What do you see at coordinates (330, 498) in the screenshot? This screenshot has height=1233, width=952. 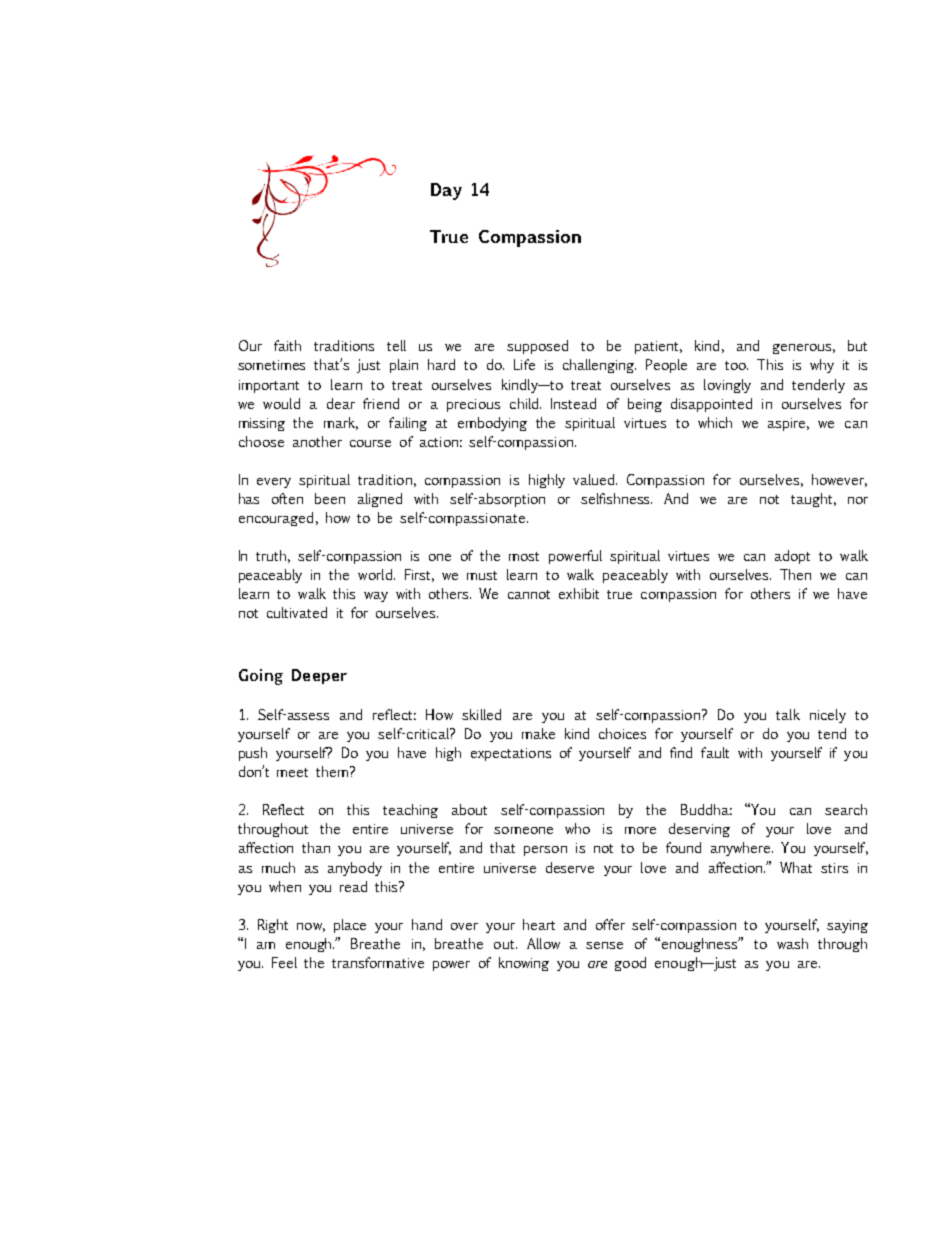 I see `been` at bounding box center [330, 498].
